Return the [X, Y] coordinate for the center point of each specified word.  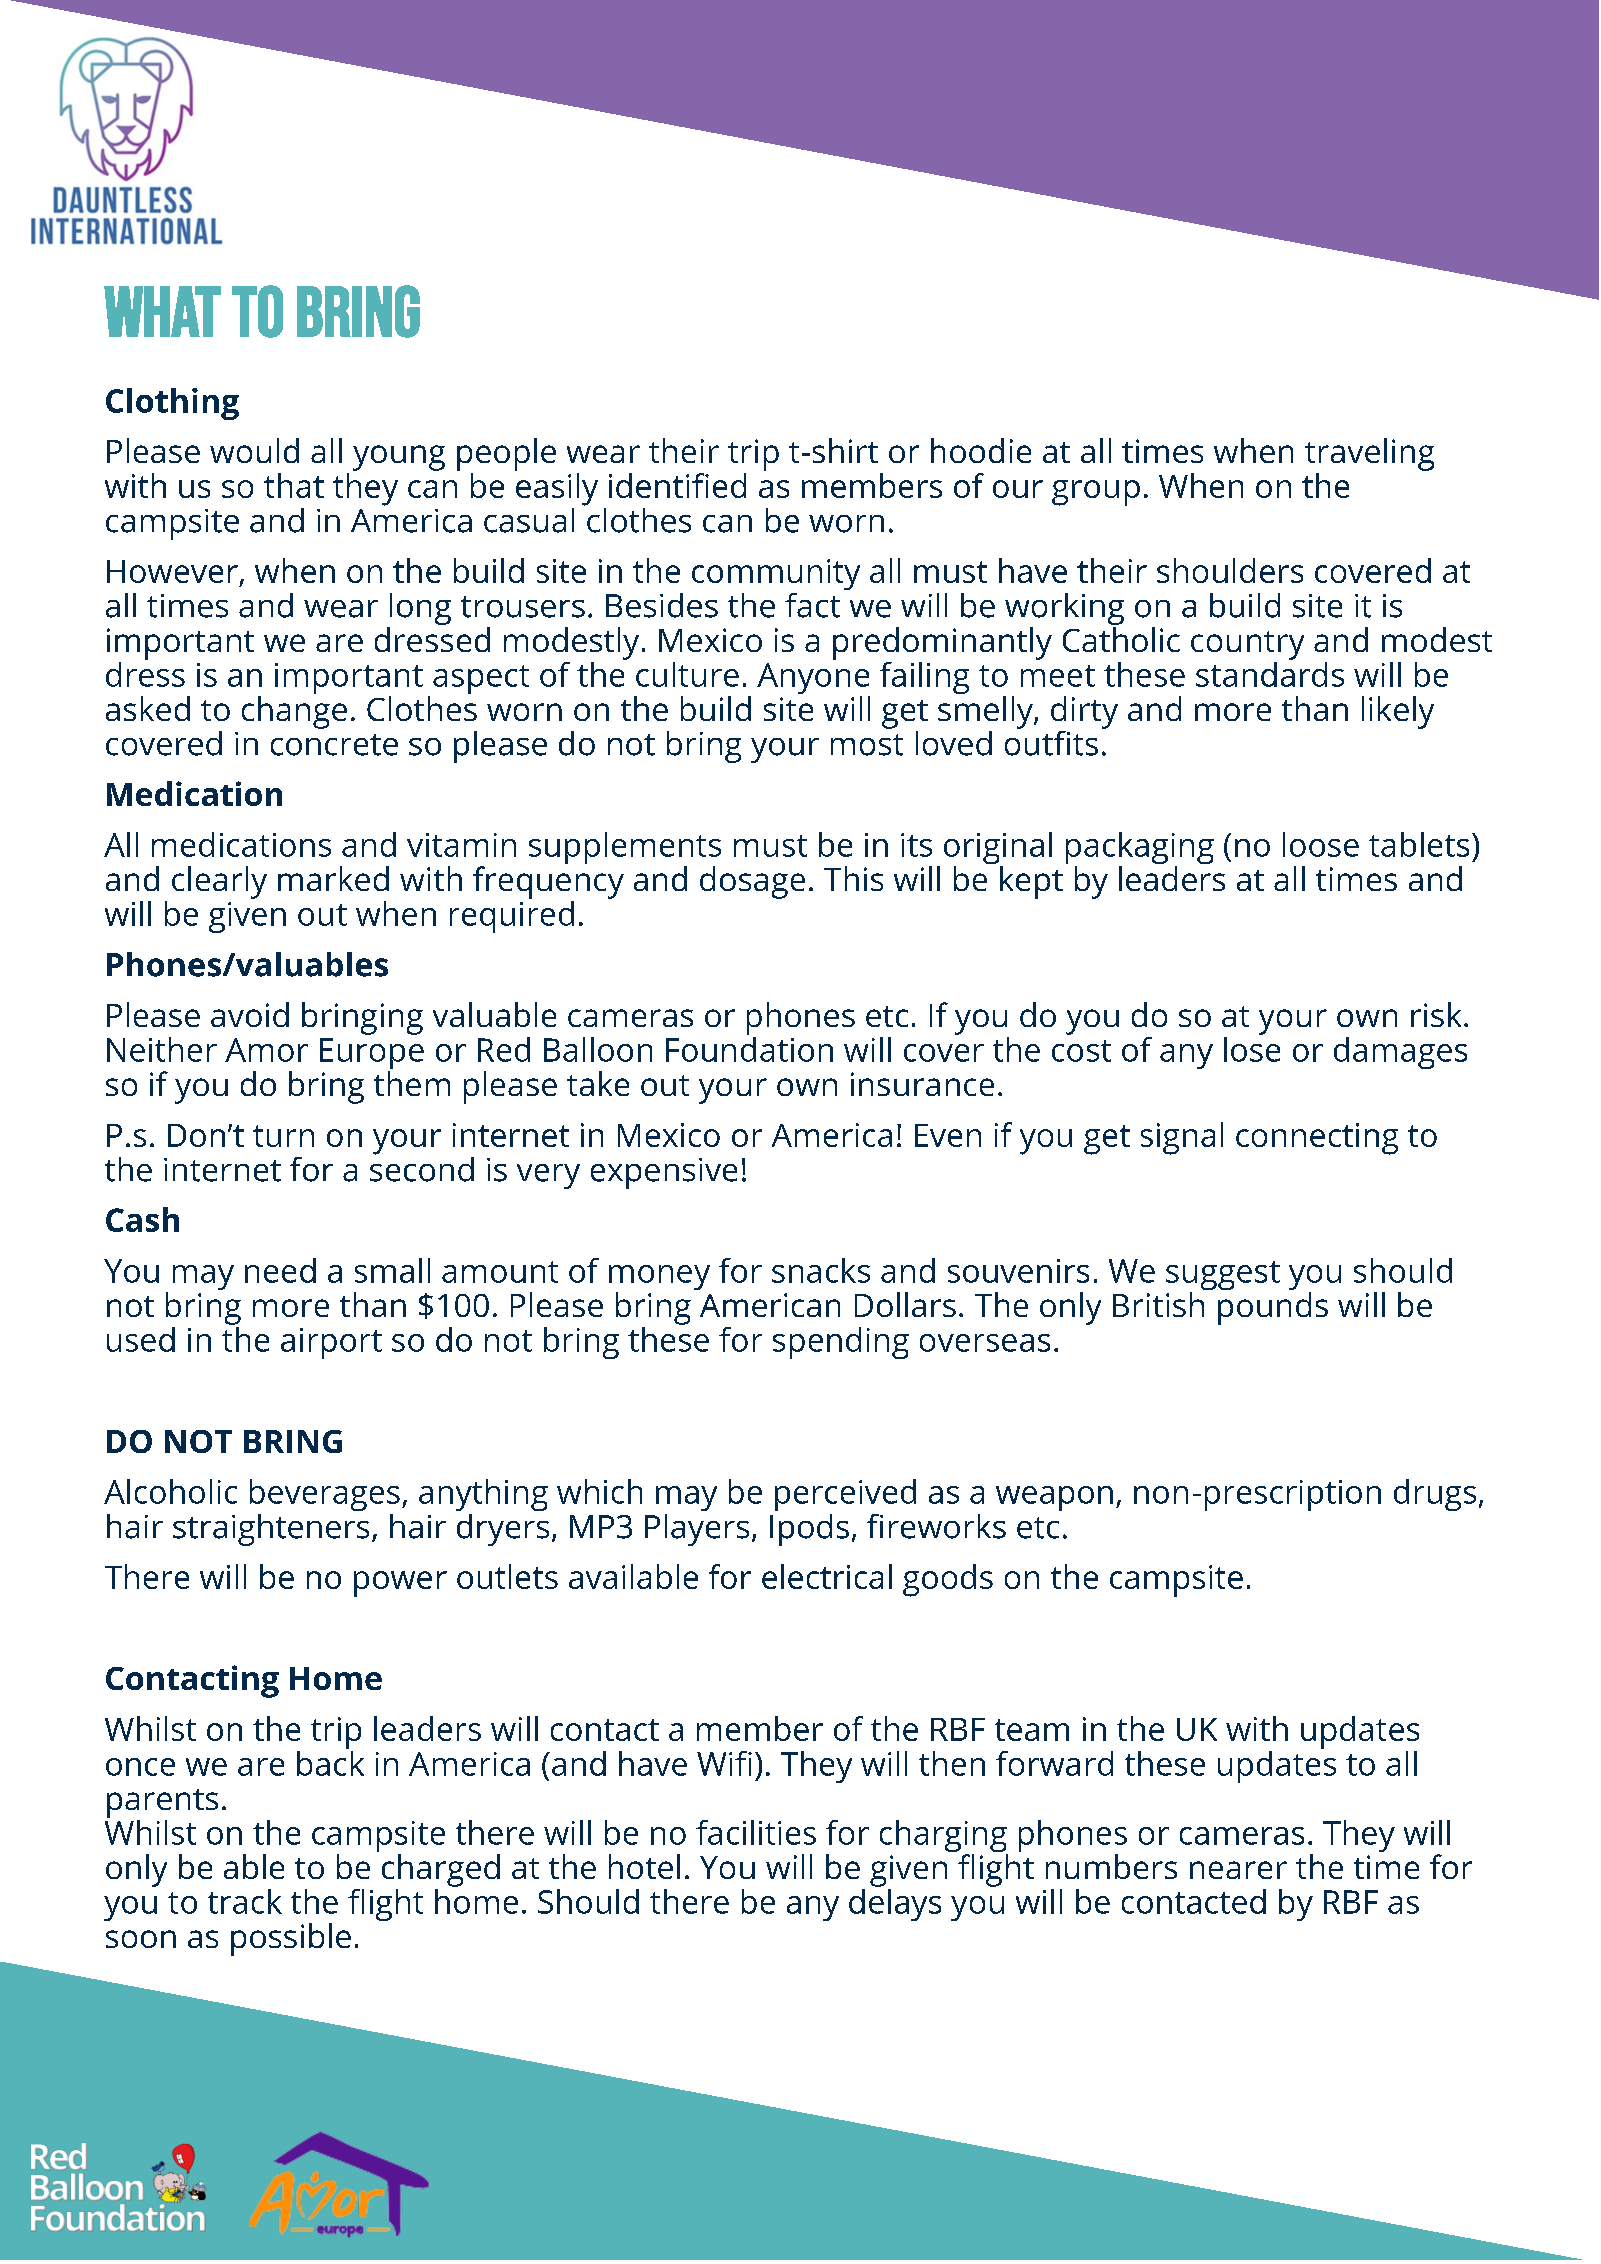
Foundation [749, 1048]
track [245, 1901]
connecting [1317, 1139]
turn [283, 1136]
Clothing [172, 404]
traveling [1369, 454]
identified [677, 485]
